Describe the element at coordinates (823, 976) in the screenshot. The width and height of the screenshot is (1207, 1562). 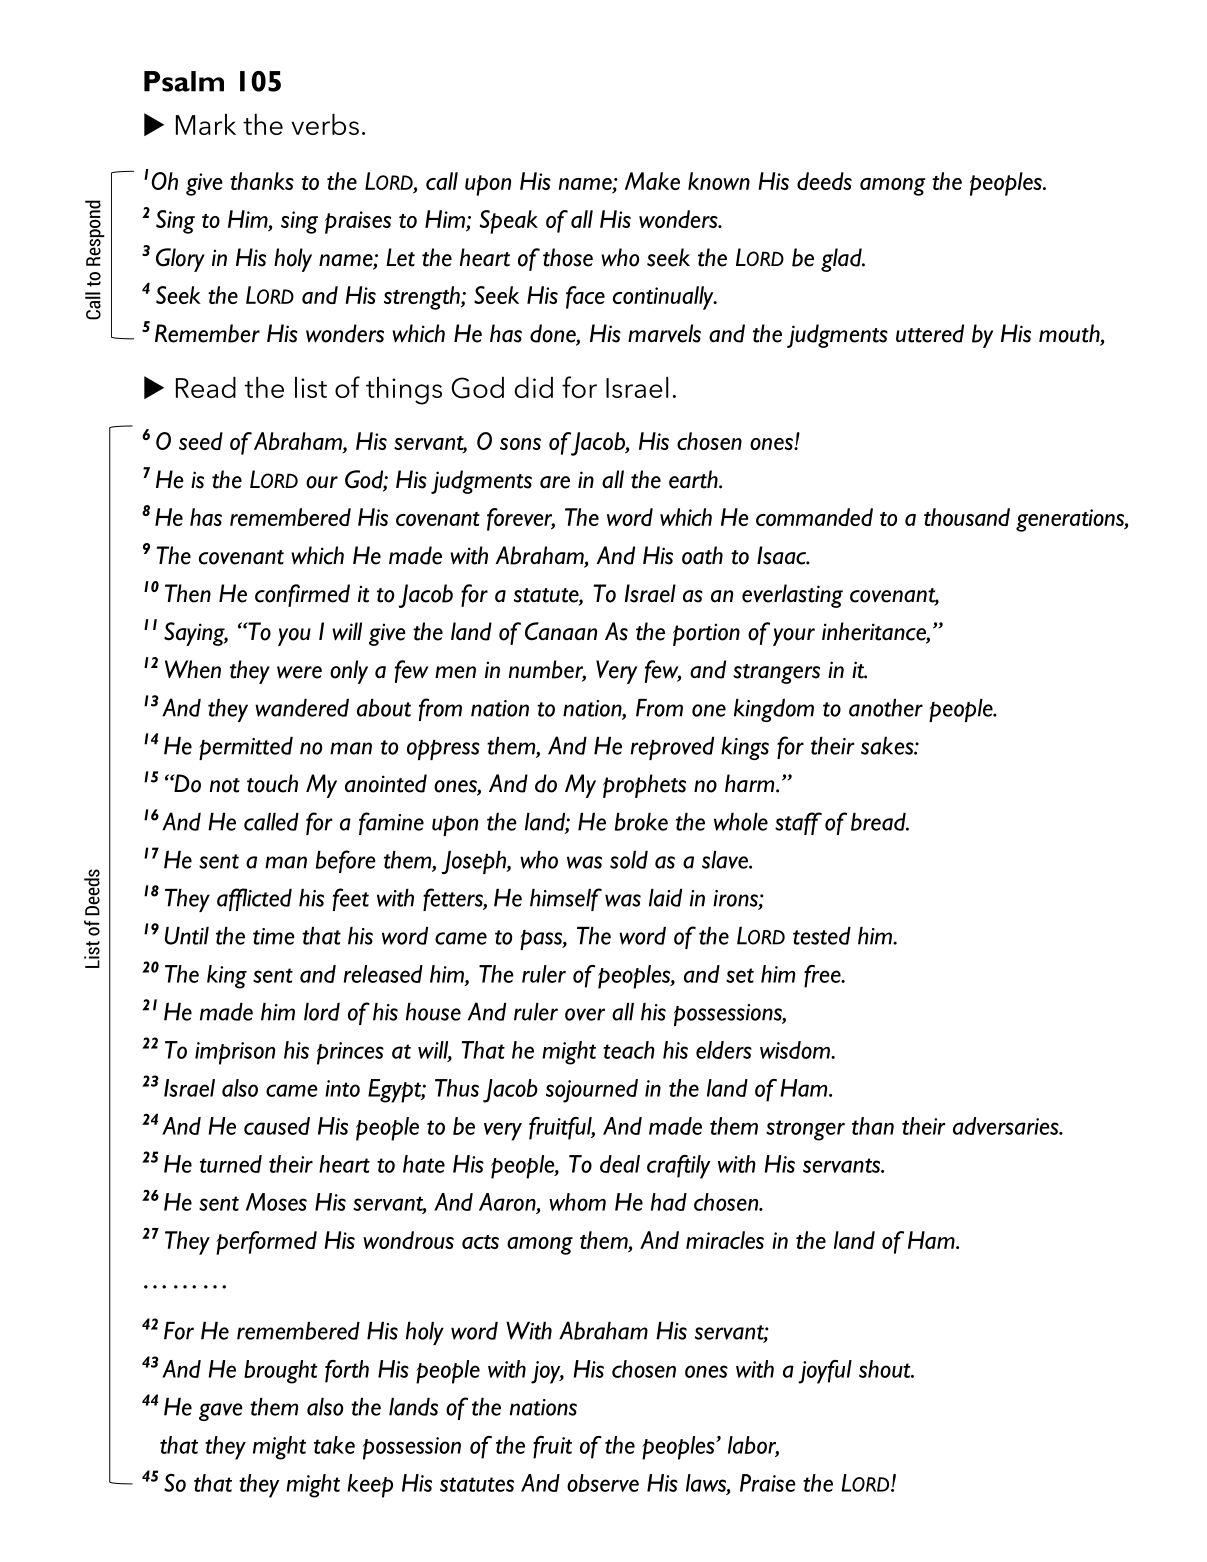
I see `free` at that location.
